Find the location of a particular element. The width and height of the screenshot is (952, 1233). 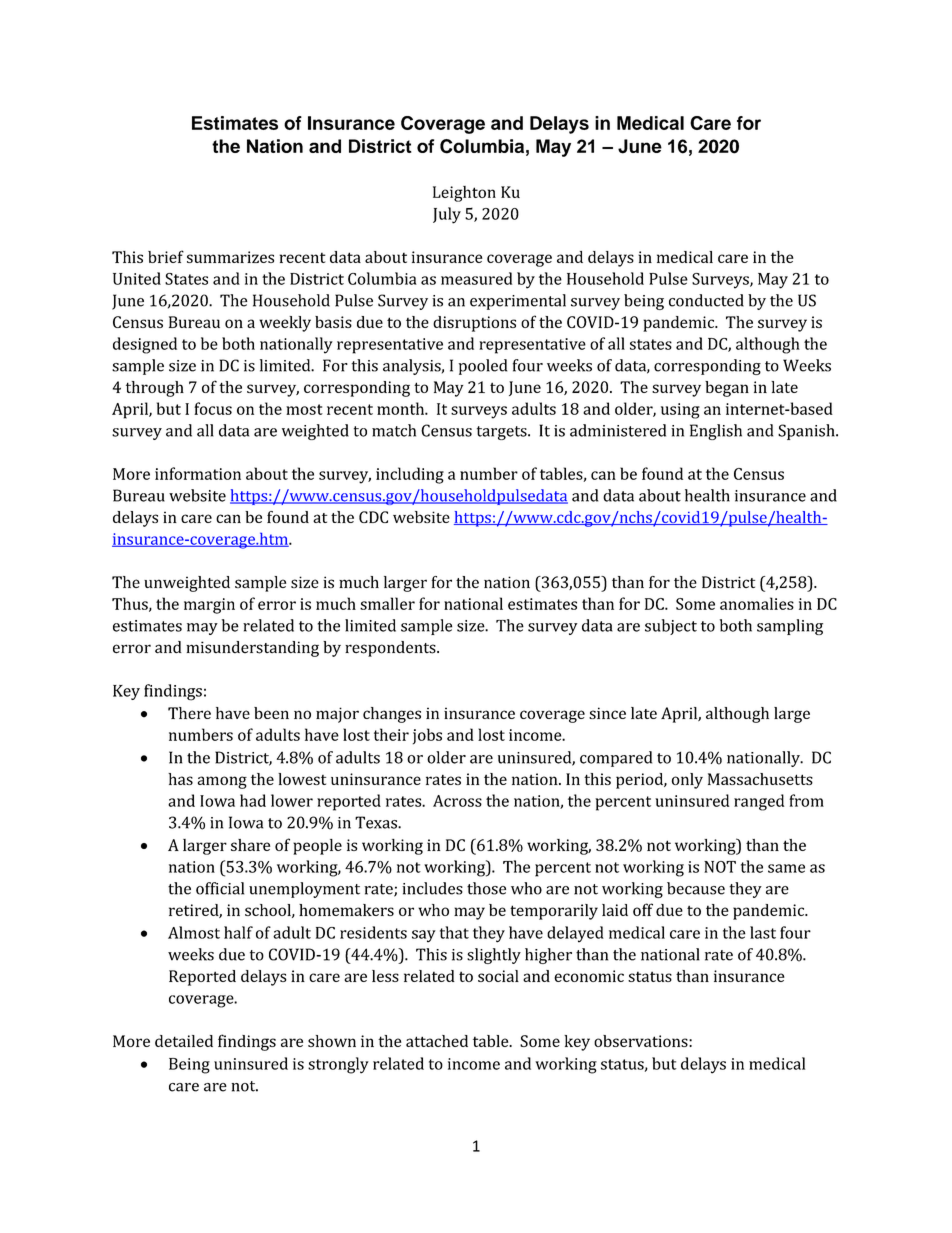

attached is located at coordinates (437, 1041).
